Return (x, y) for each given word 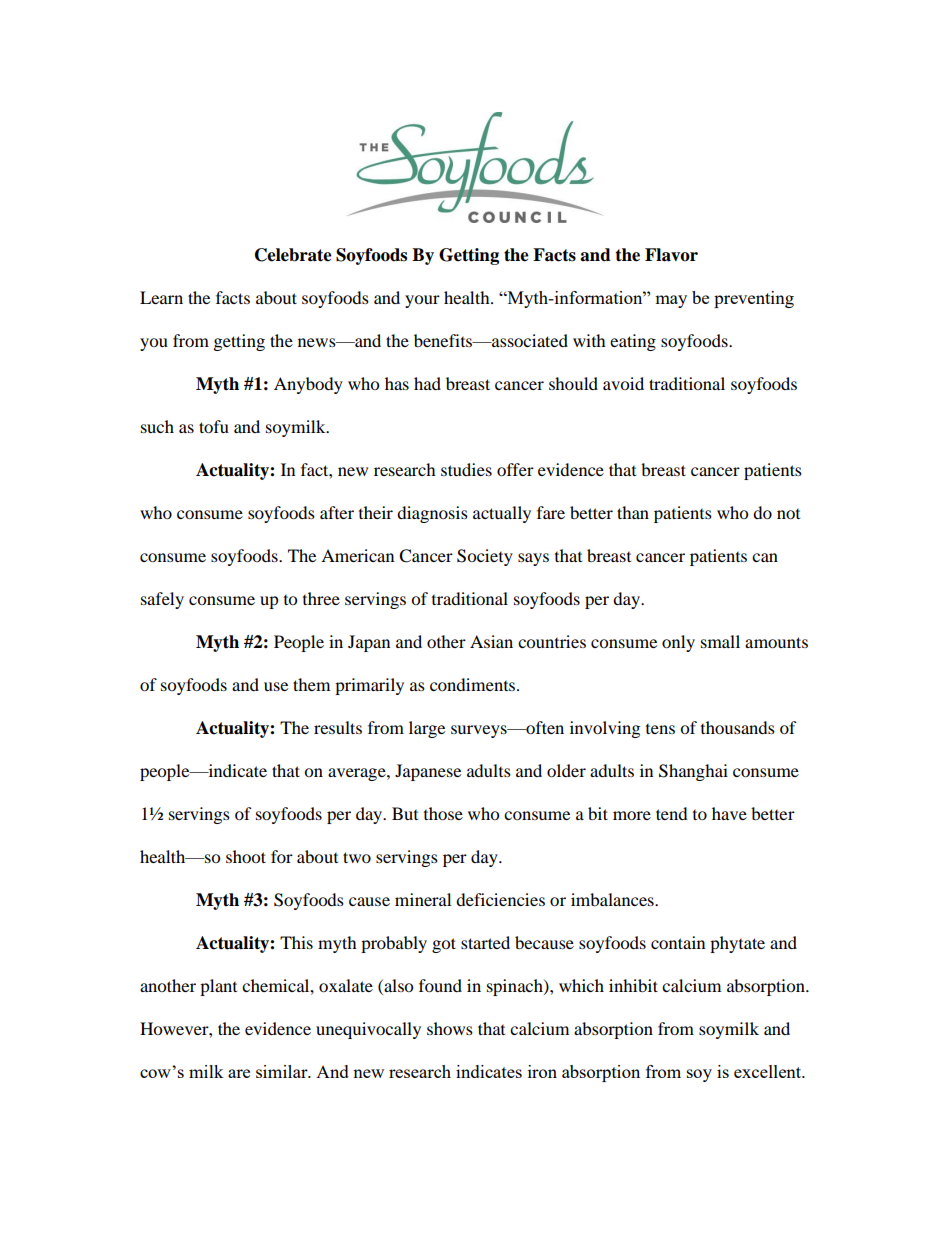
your (422, 301)
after (337, 512)
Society (485, 557)
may (671, 301)
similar (283, 1071)
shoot (246, 856)
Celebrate (293, 255)
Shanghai (693, 772)
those (443, 813)
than (633, 512)
